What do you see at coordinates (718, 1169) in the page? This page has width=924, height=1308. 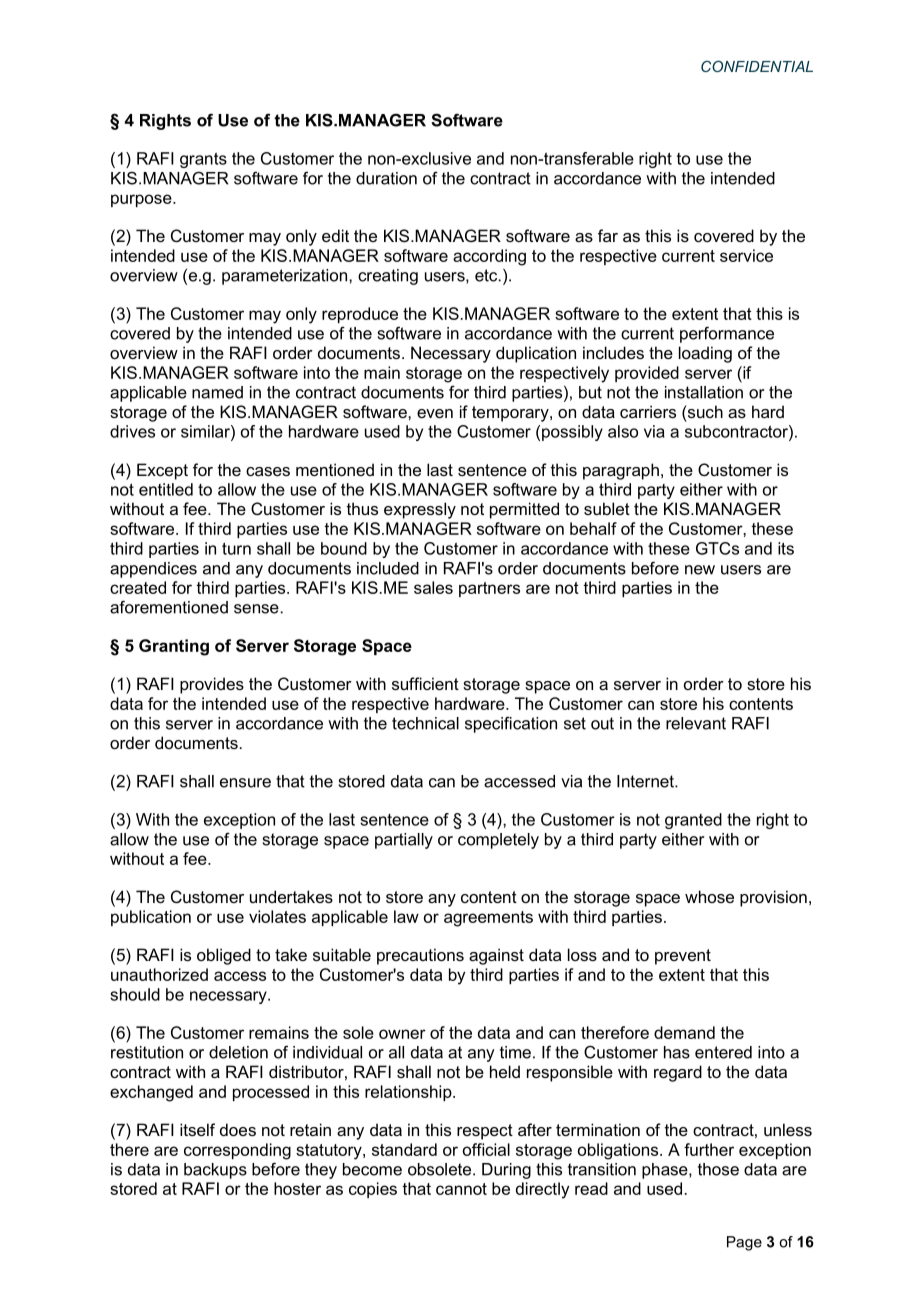 I see `those` at bounding box center [718, 1169].
